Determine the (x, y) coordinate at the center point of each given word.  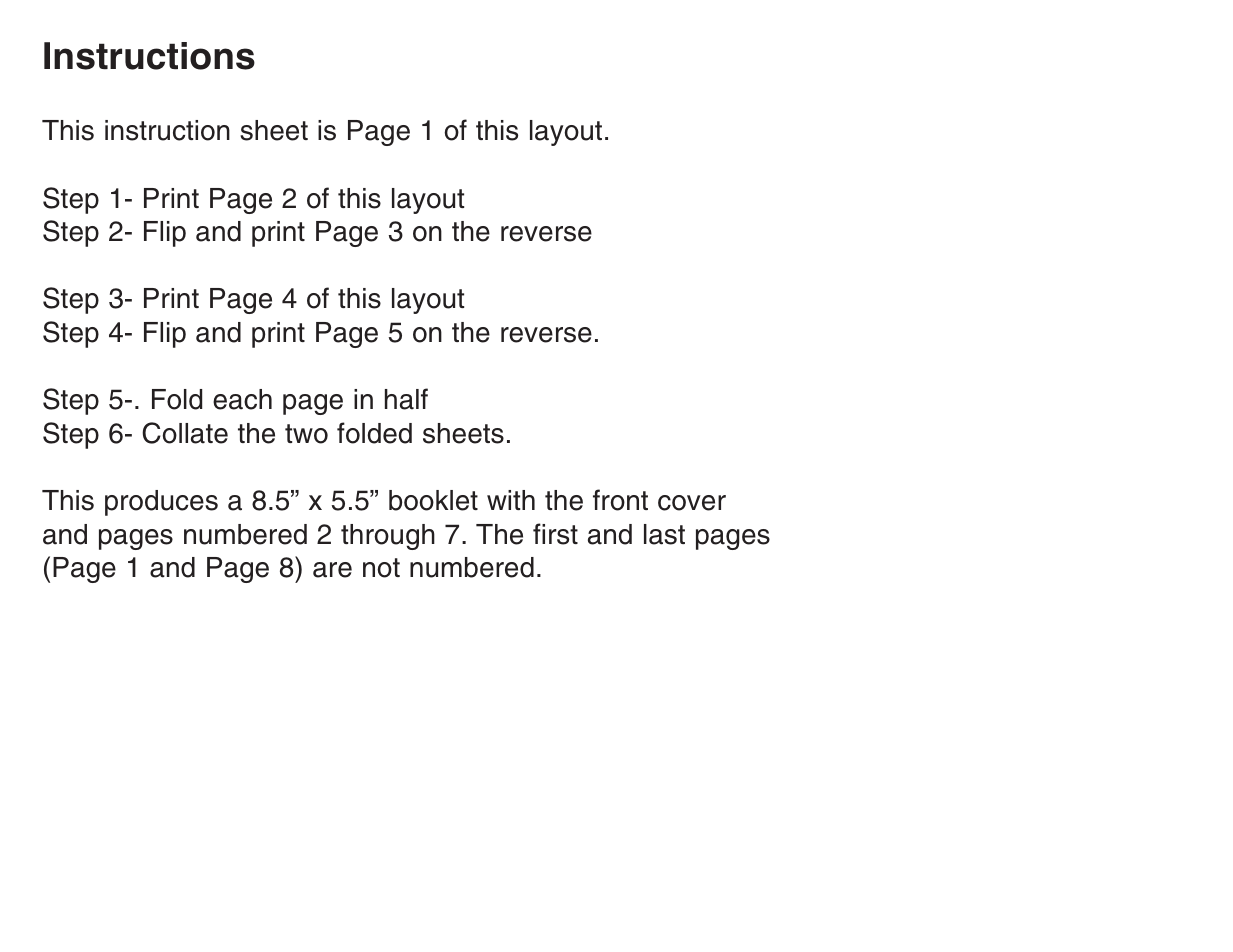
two (306, 434)
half (406, 399)
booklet (433, 500)
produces (161, 503)
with (511, 500)
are (332, 570)
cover (692, 503)
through (388, 537)
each (242, 399)
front (620, 500)
